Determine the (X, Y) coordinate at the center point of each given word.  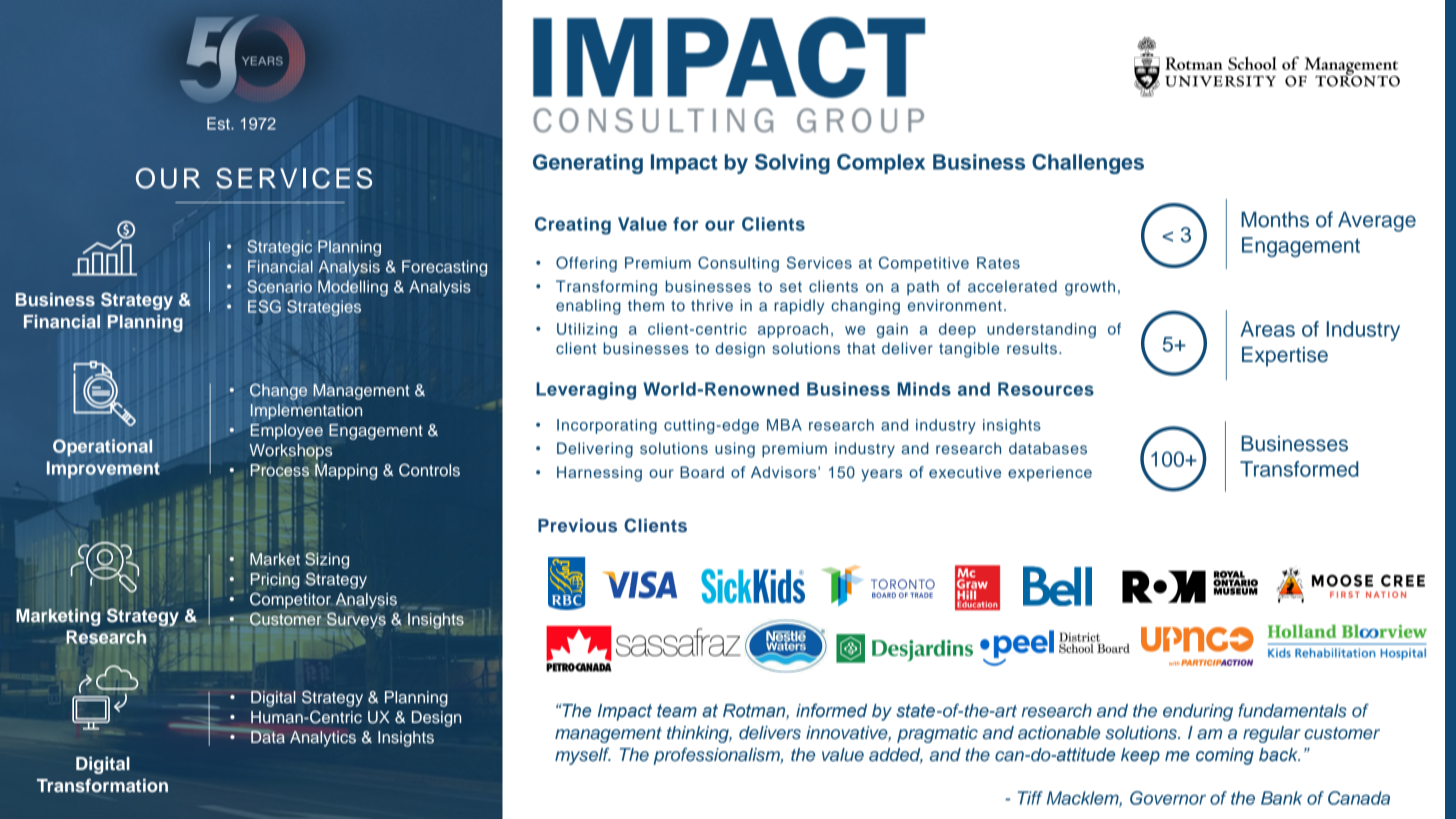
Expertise (1285, 357)
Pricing (275, 581)
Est (219, 123)
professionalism (717, 756)
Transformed (1299, 469)
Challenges (1088, 164)
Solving (792, 164)
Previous (577, 525)
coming (1225, 756)
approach (793, 330)
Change (278, 391)
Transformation (102, 786)
